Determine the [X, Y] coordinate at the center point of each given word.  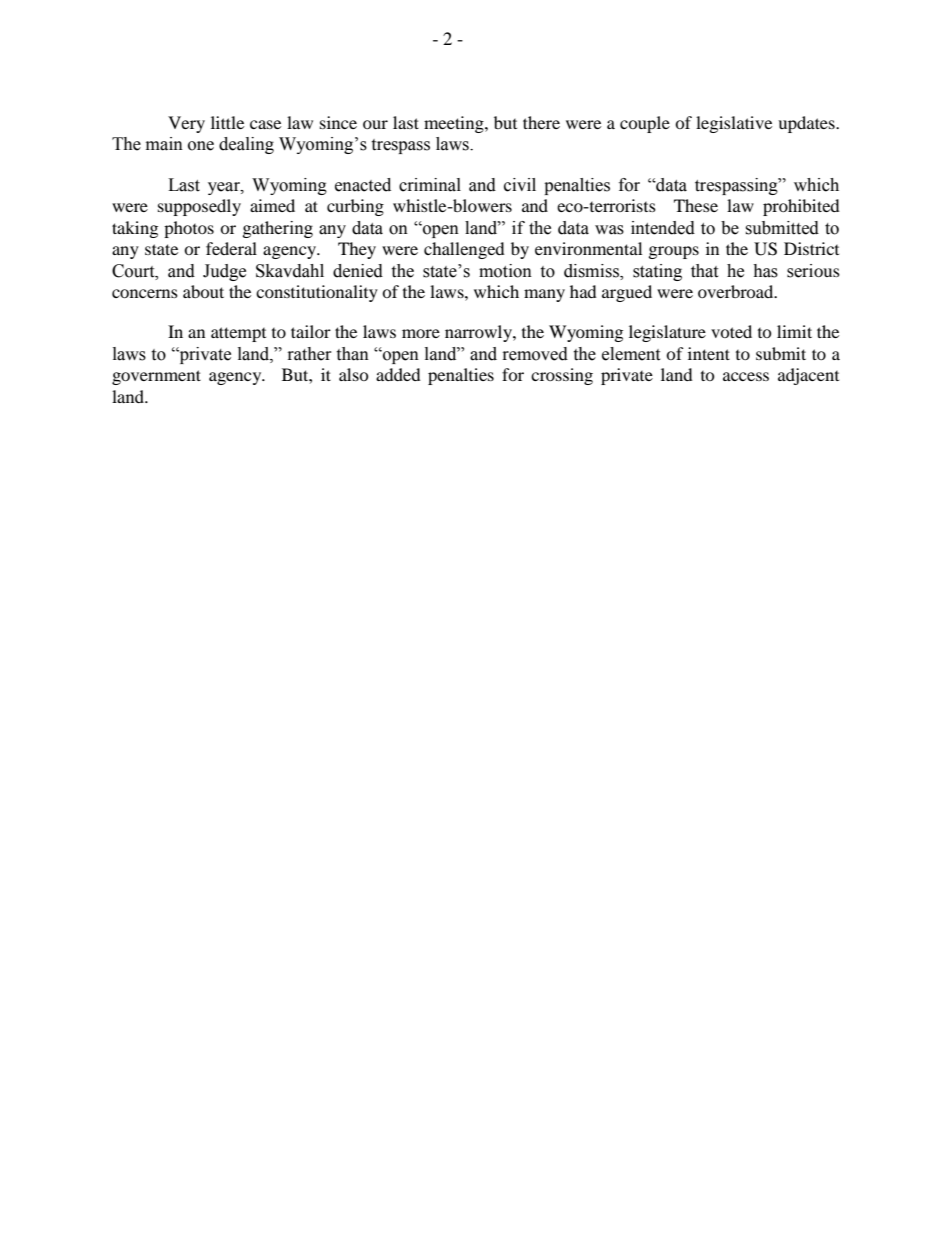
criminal [430, 185]
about [203, 291]
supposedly [199, 207]
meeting [455, 124]
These [696, 205]
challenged [464, 250]
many [544, 295]
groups [674, 252]
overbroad [737, 291]
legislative [734, 124]
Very [186, 124]
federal [231, 248]
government [156, 377]
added [398, 374]
